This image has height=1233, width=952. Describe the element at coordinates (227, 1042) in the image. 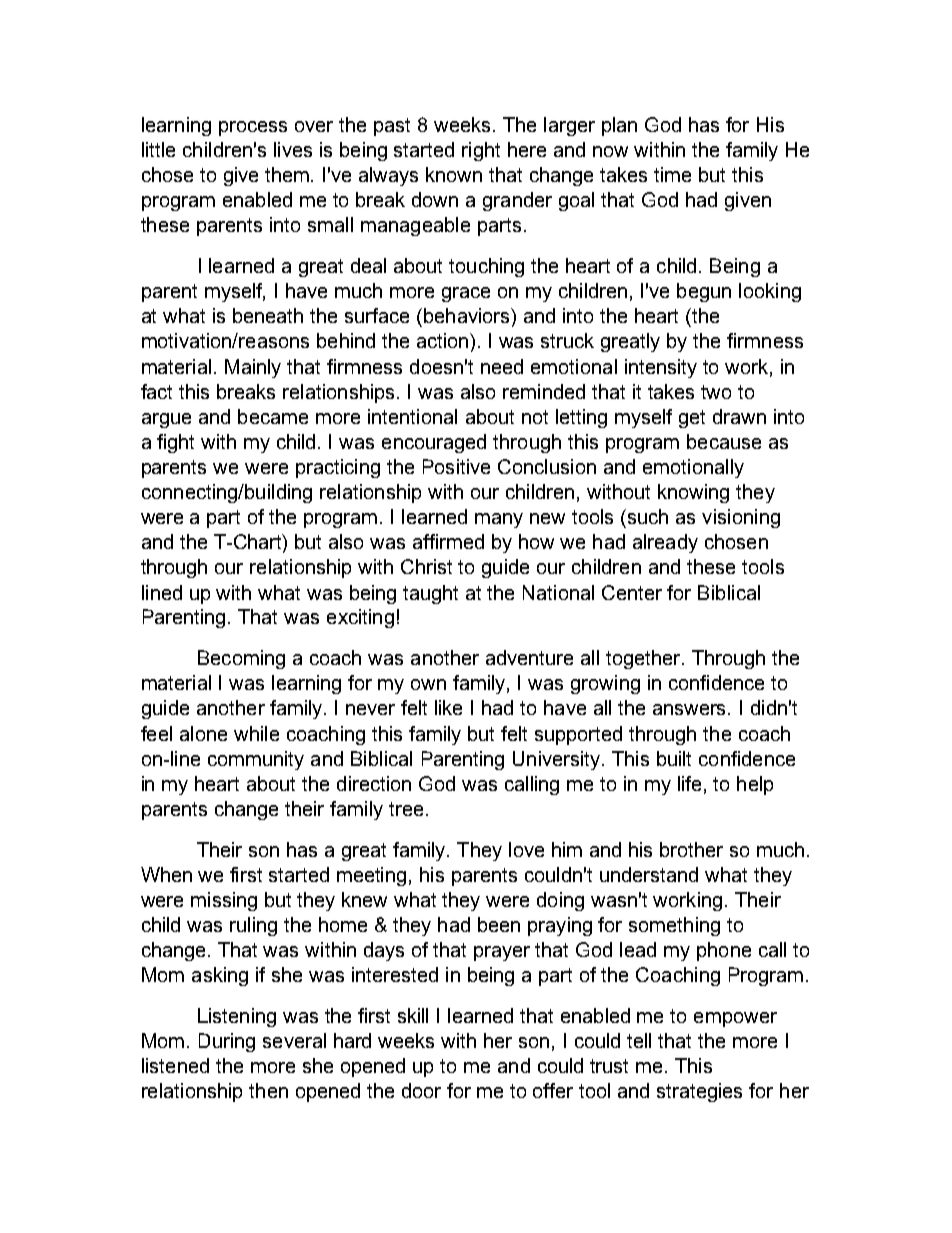

I see `During` at that location.
